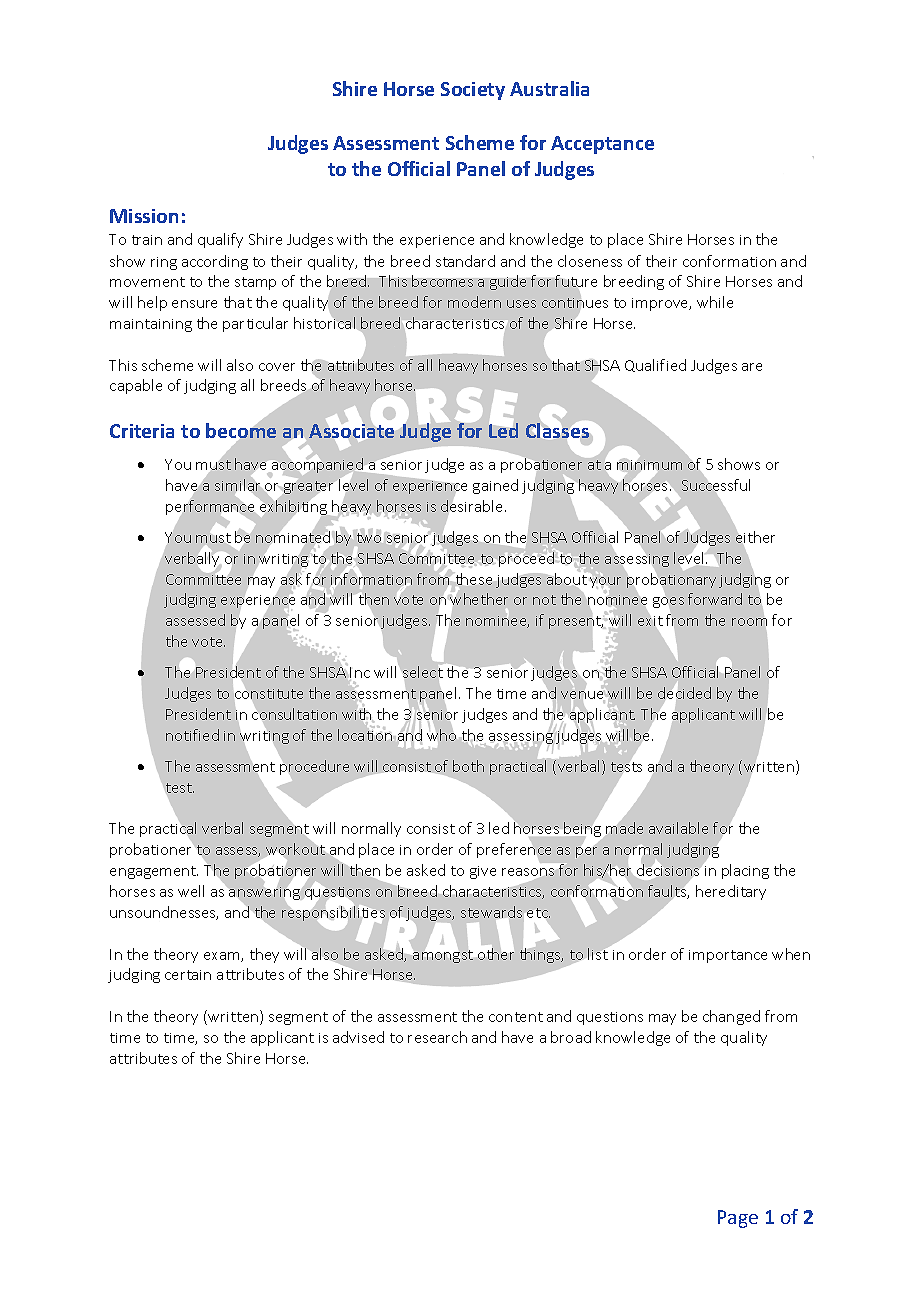 The image size is (924, 1307). Describe the element at coordinates (191, 891) in the image. I see `well` at that location.
